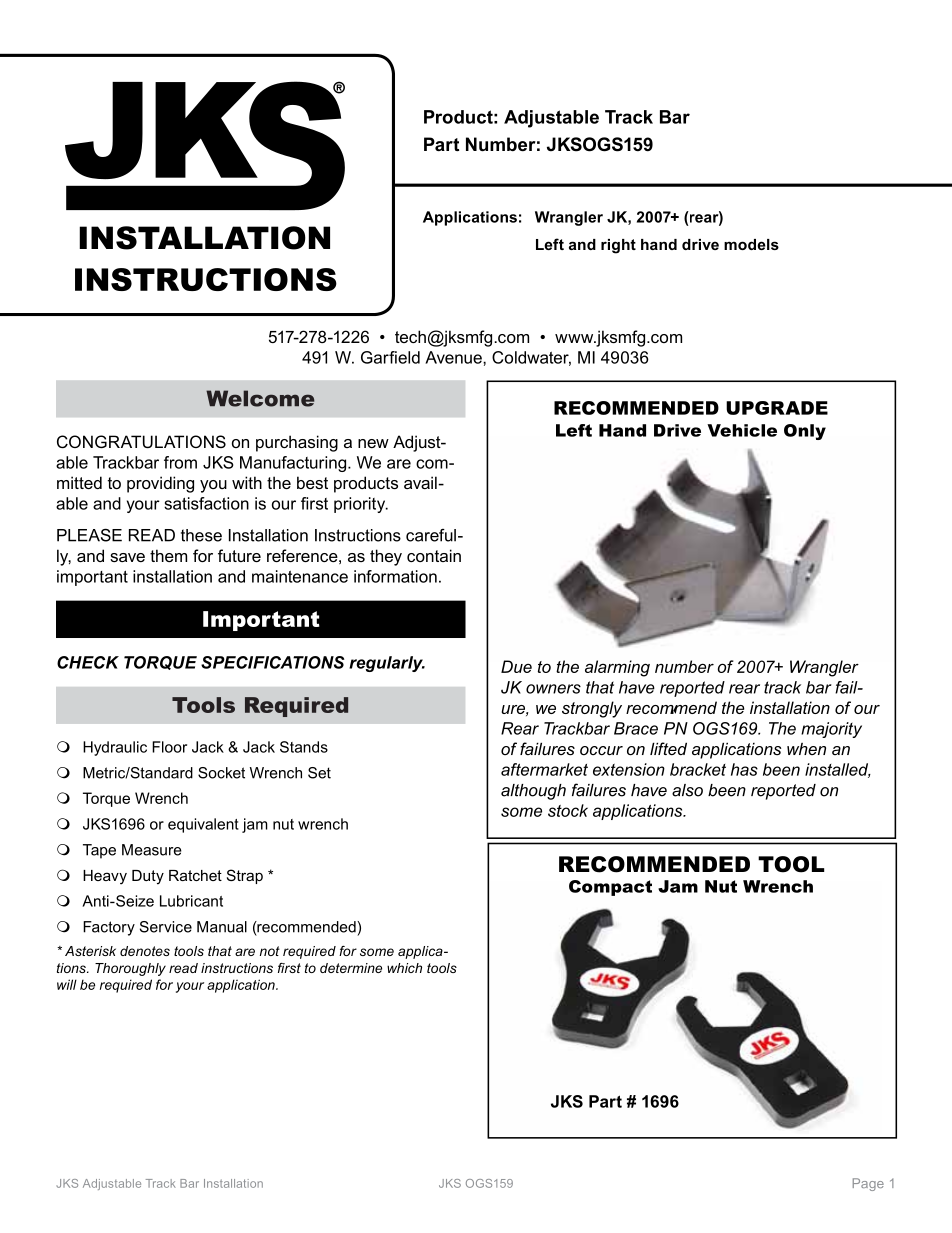 This screenshot has width=952, height=1233. Describe the element at coordinates (67, 984) in the screenshot. I see `will` at that location.
